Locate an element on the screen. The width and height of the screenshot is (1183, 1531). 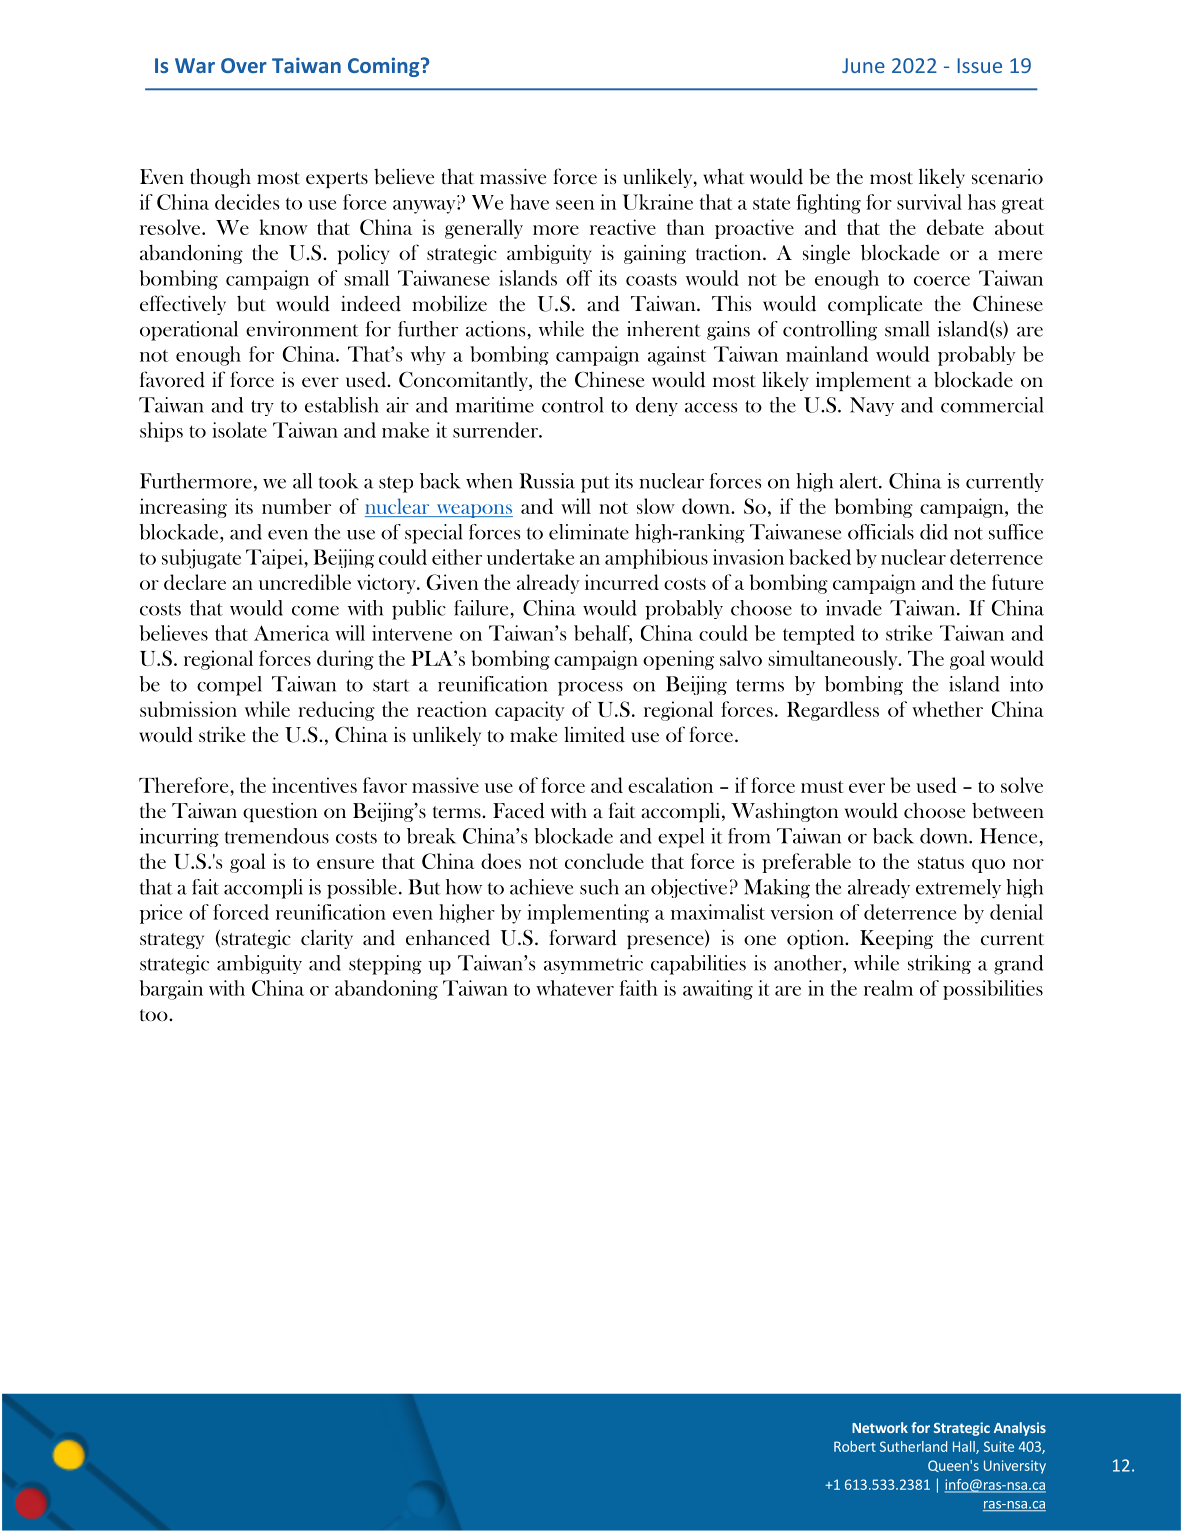
Robert is located at coordinates (855, 1446).
